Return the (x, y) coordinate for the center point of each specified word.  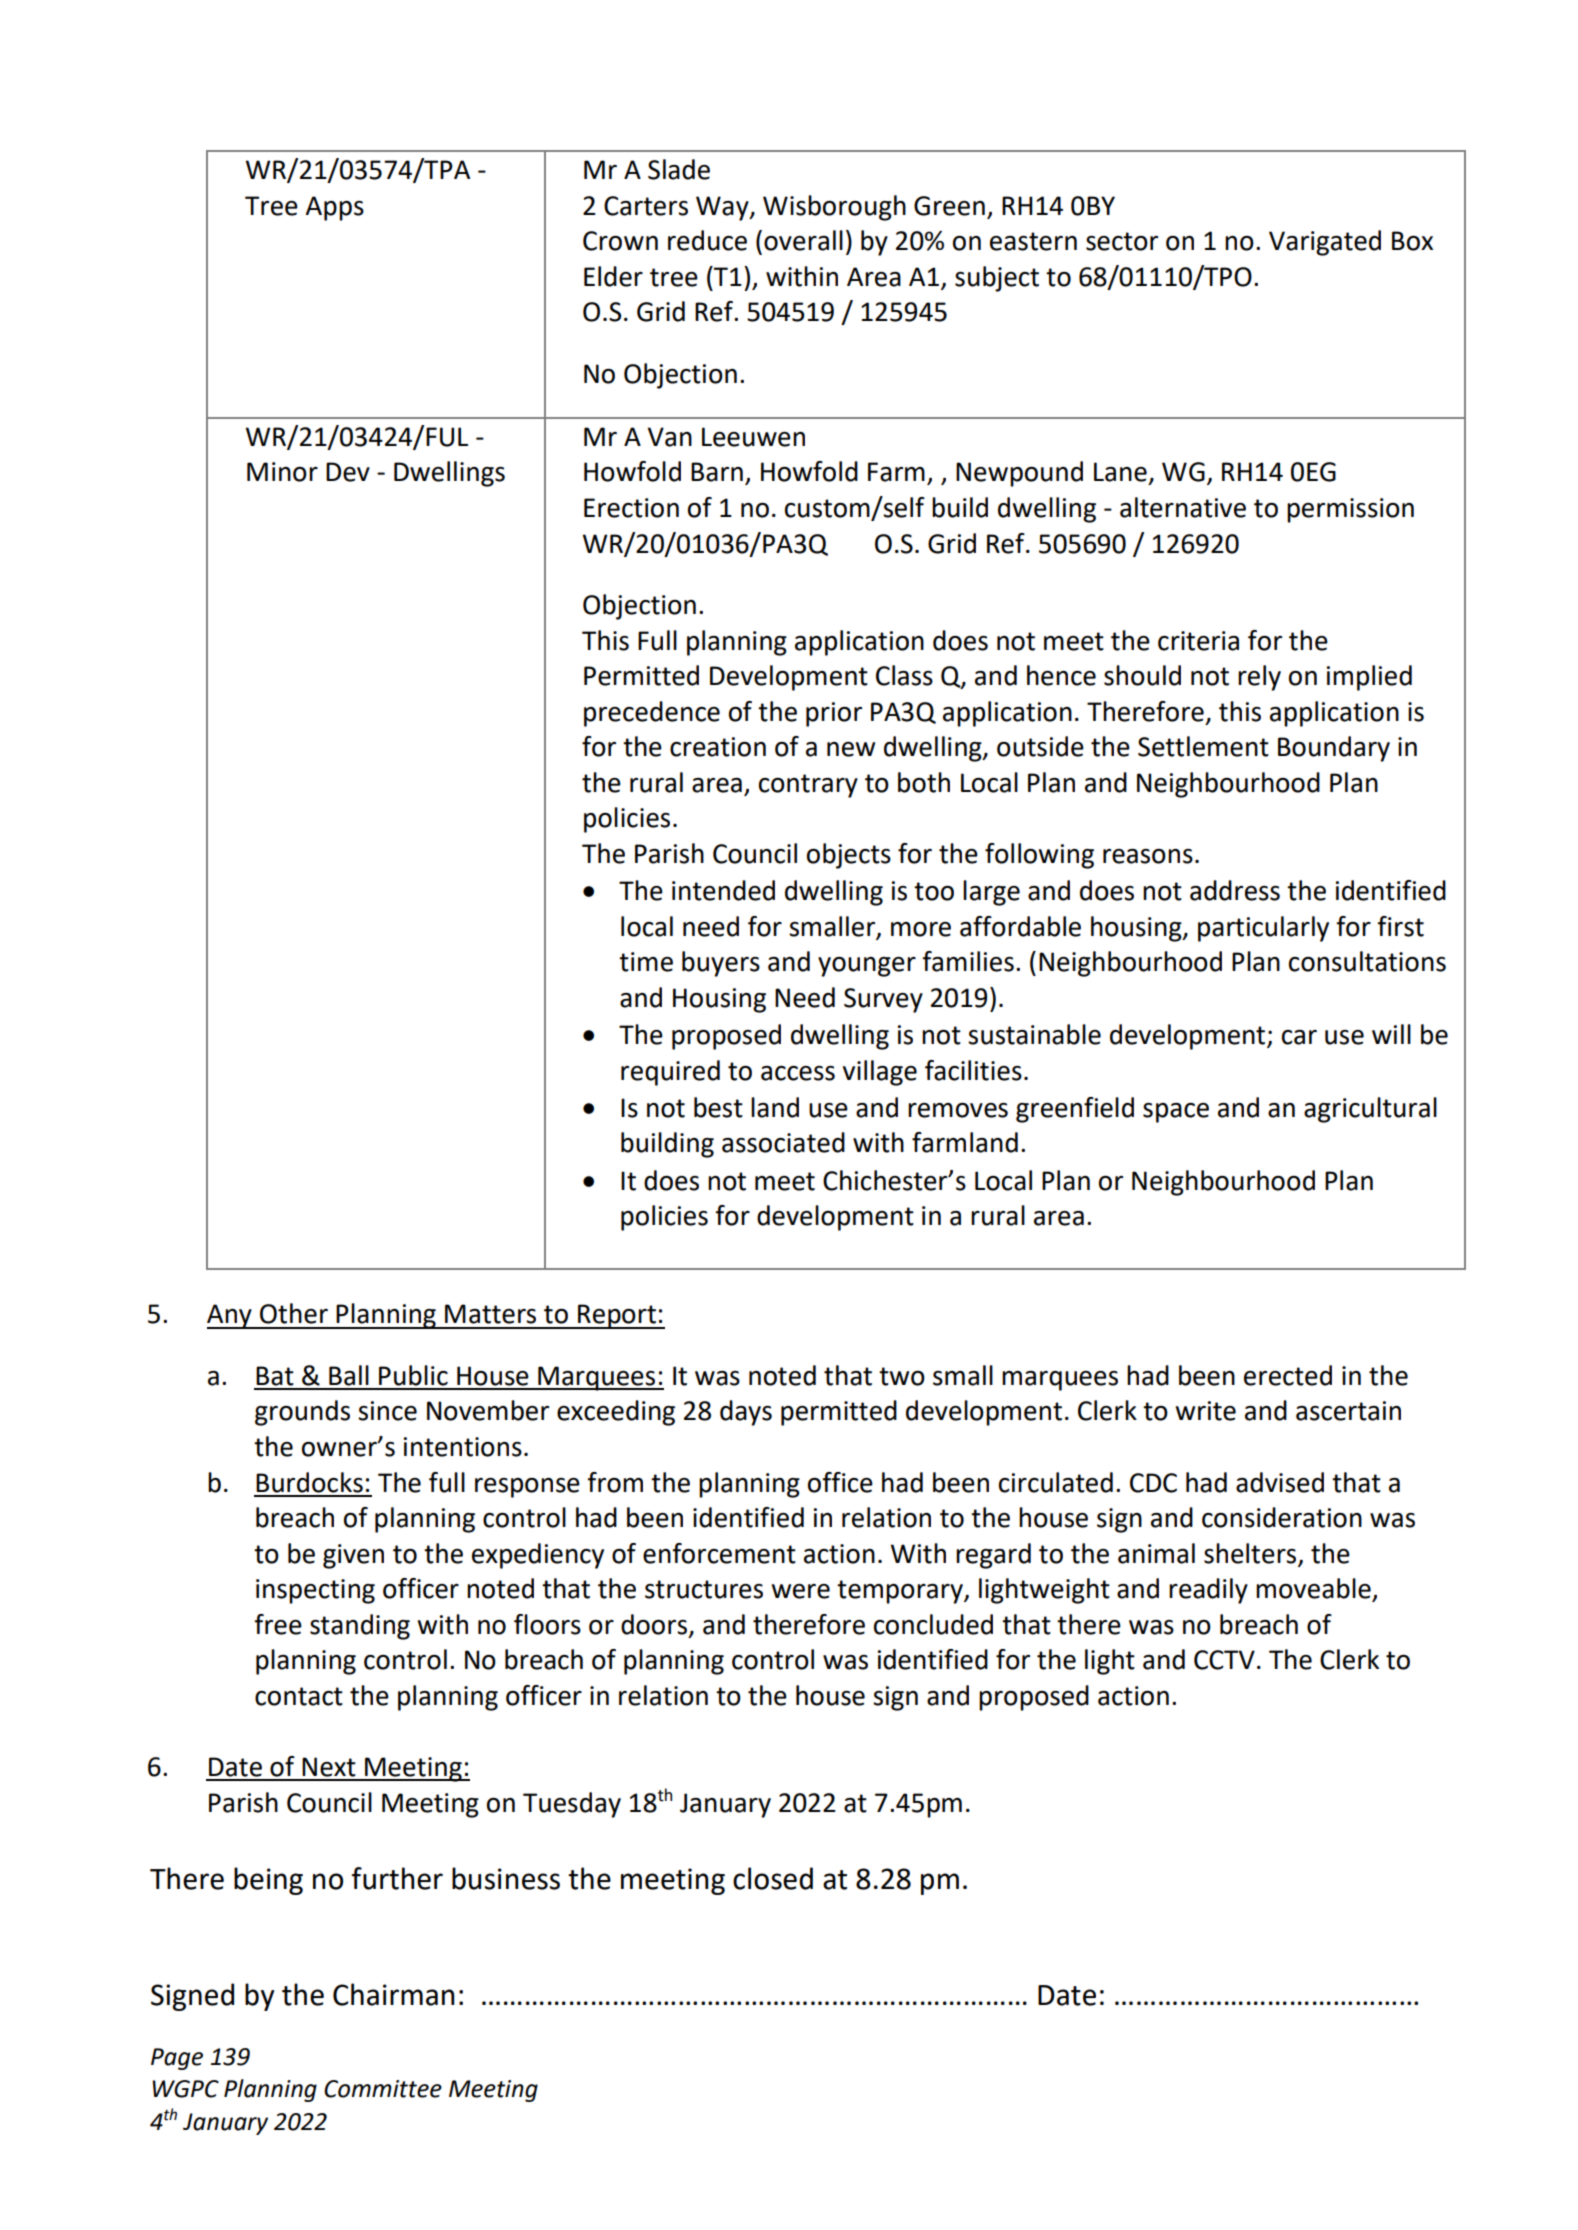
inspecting (315, 1591)
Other (294, 1313)
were (801, 1591)
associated (783, 1142)
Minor (282, 472)
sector (1122, 241)
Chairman (393, 1994)
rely (1259, 678)
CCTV (1224, 1660)
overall (803, 240)
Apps (334, 208)
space (1176, 1113)
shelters (1251, 1554)
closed (773, 1878)
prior (834, 714)
